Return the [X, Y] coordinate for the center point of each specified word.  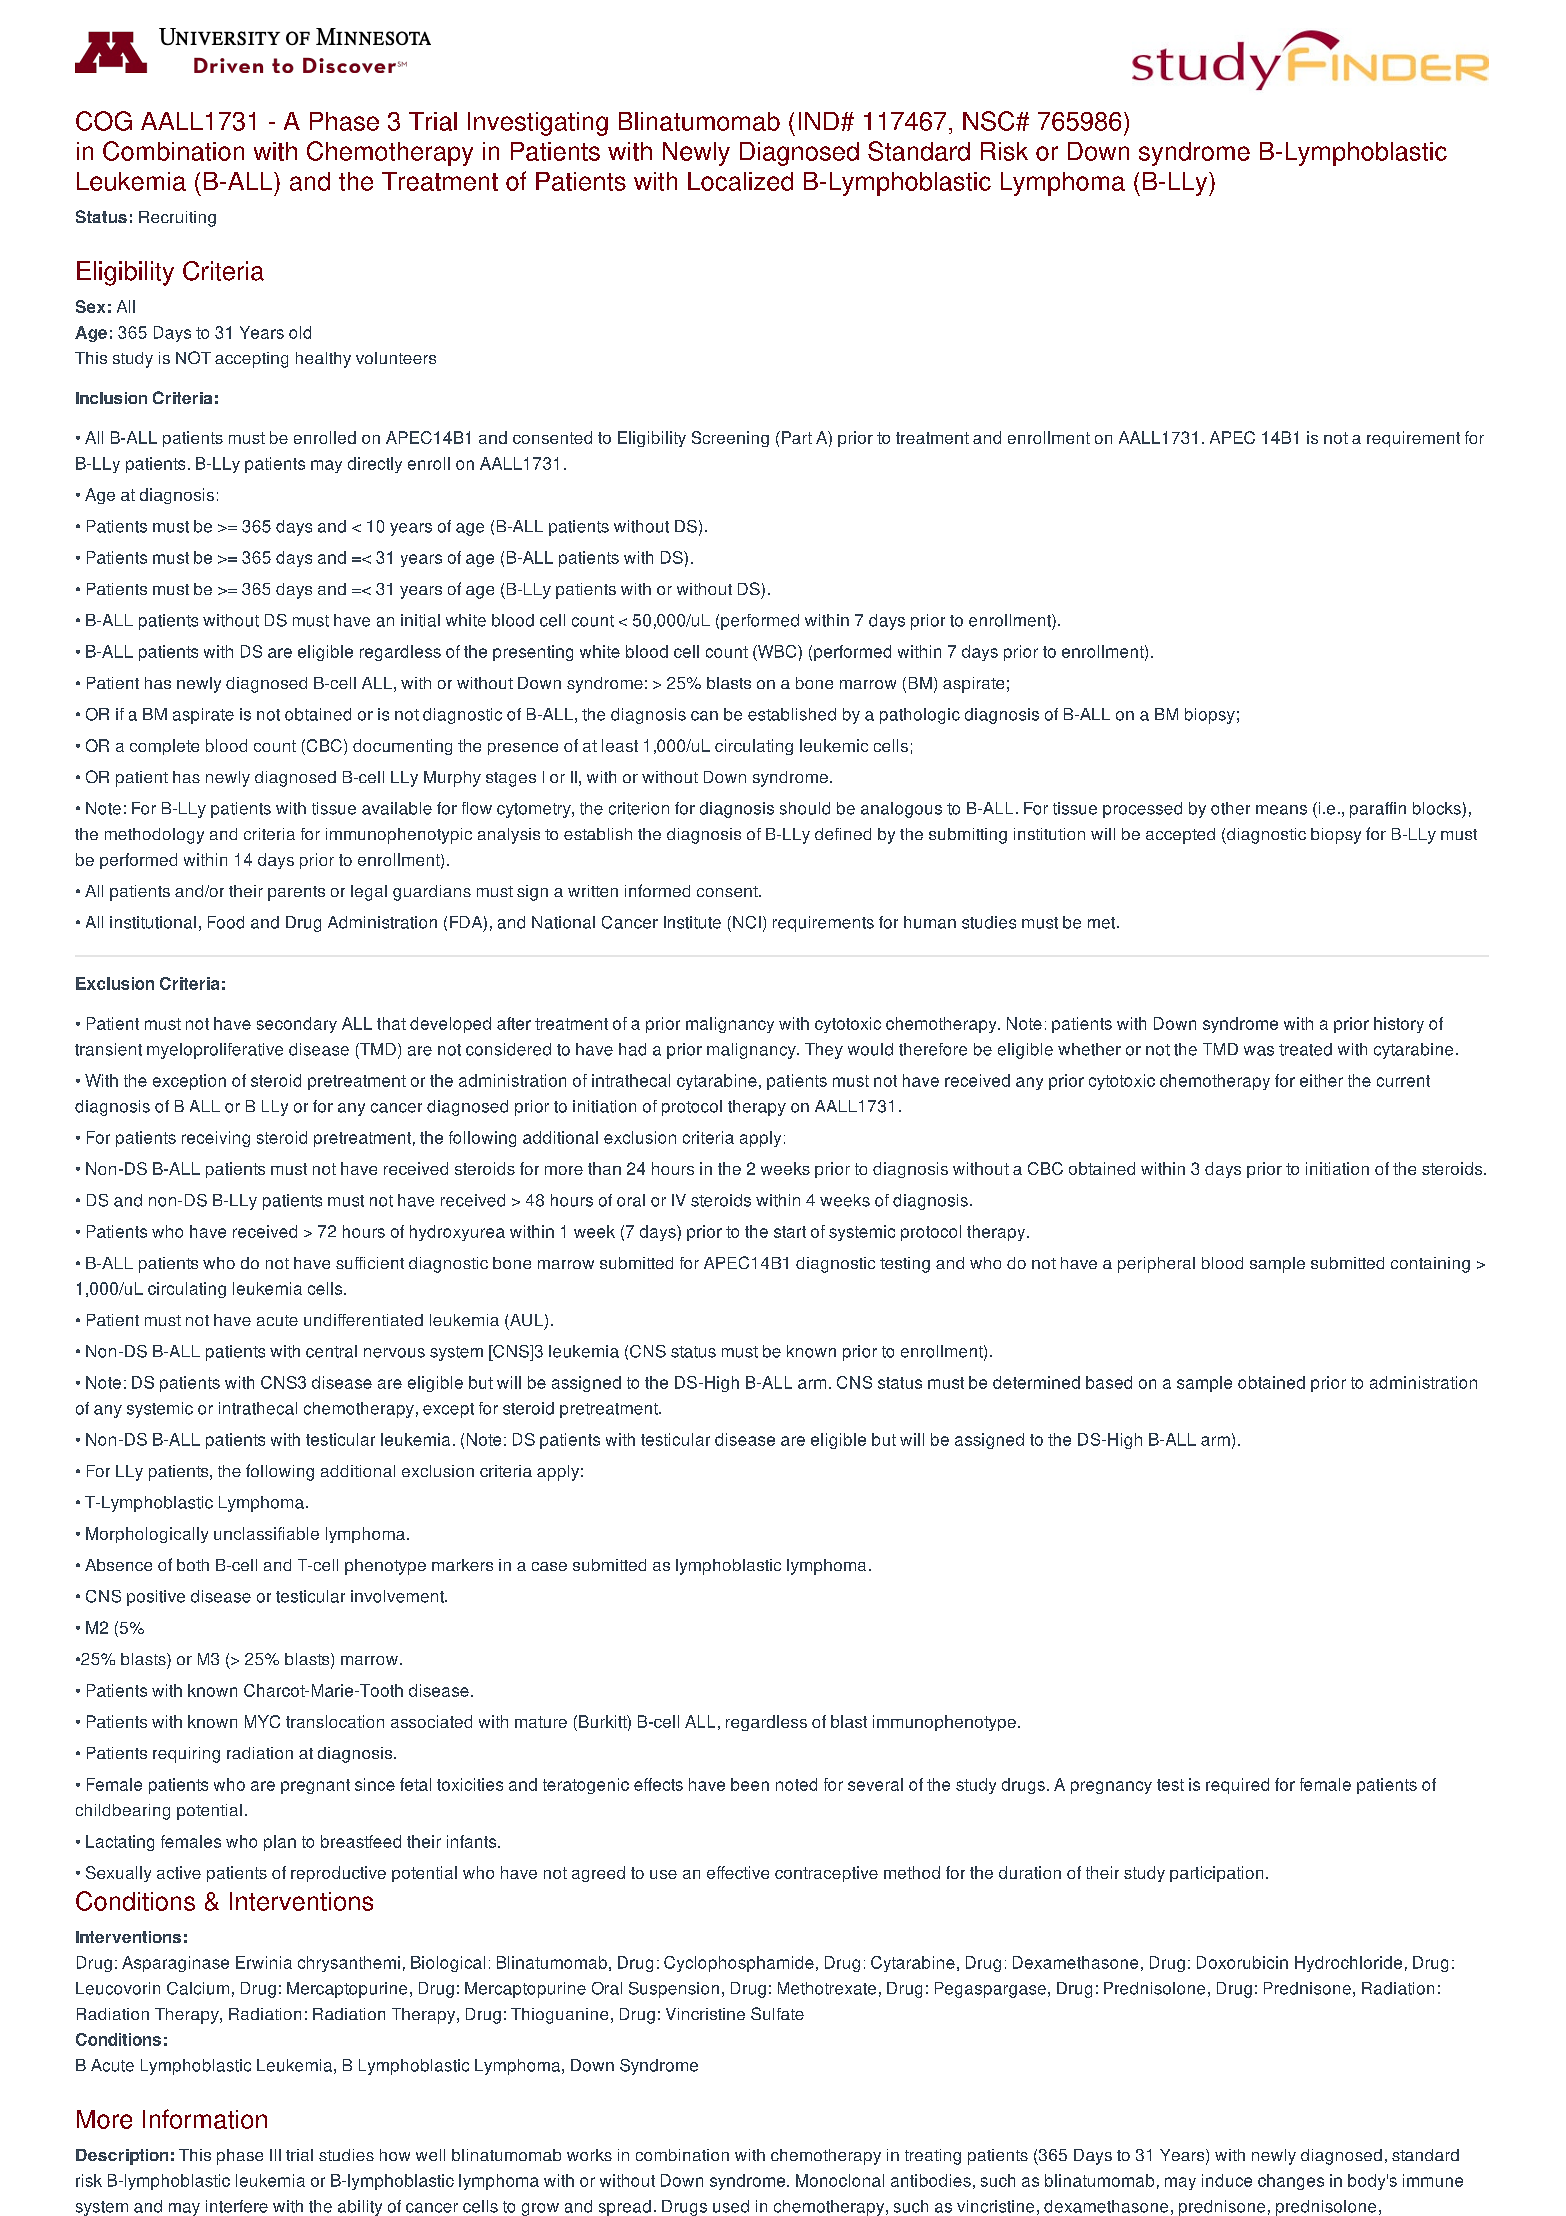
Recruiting [177, 219]
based [1109, 1382]
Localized [740, 181]
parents [296, 893]
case [549, 1566]
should [805, 808]
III [275, 2155]
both [193, 1565]
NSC [990, 121]
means [1281, 810]
